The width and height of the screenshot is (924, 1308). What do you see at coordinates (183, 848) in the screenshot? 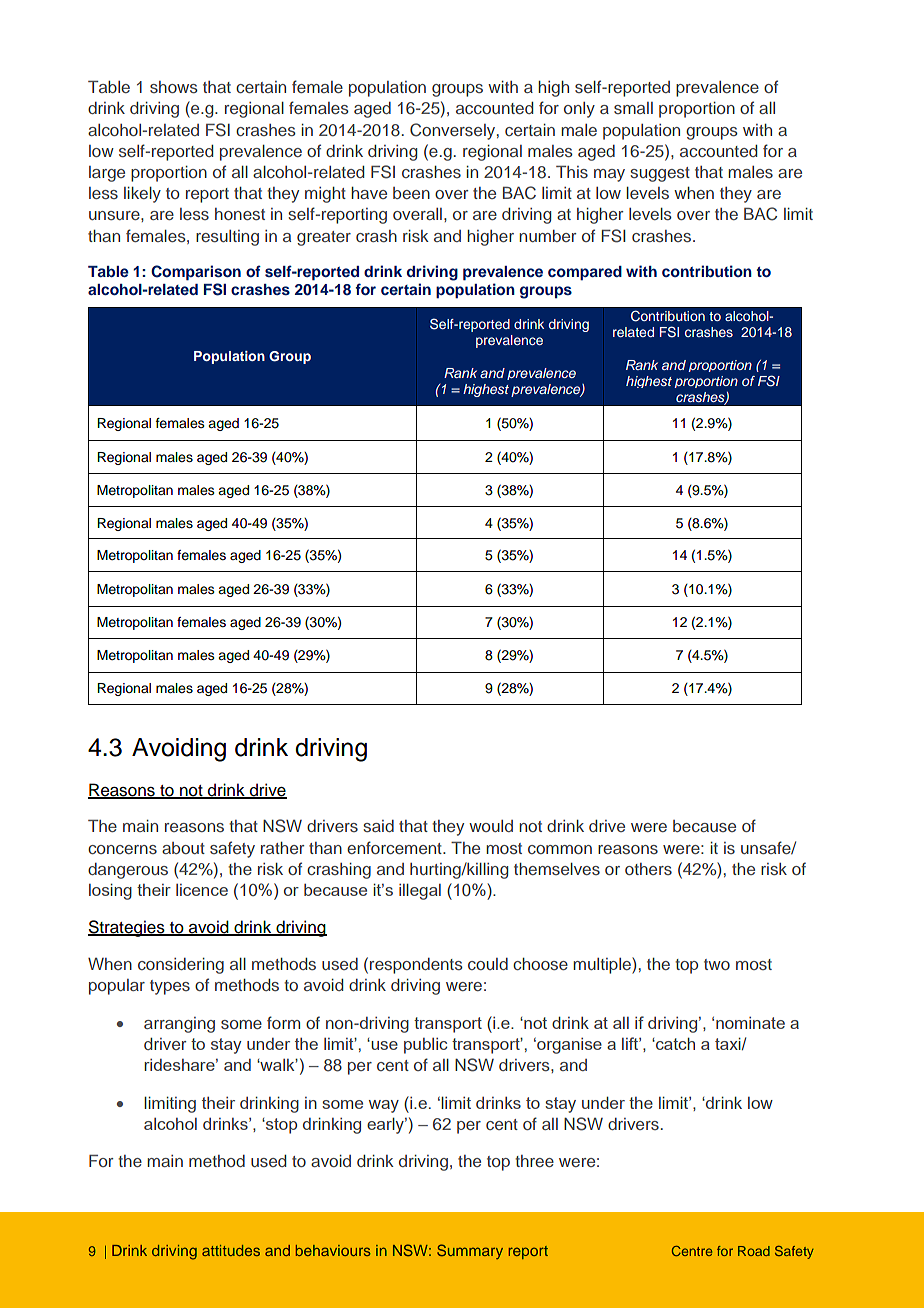
I see `about` at bounding box center [183, 848].
